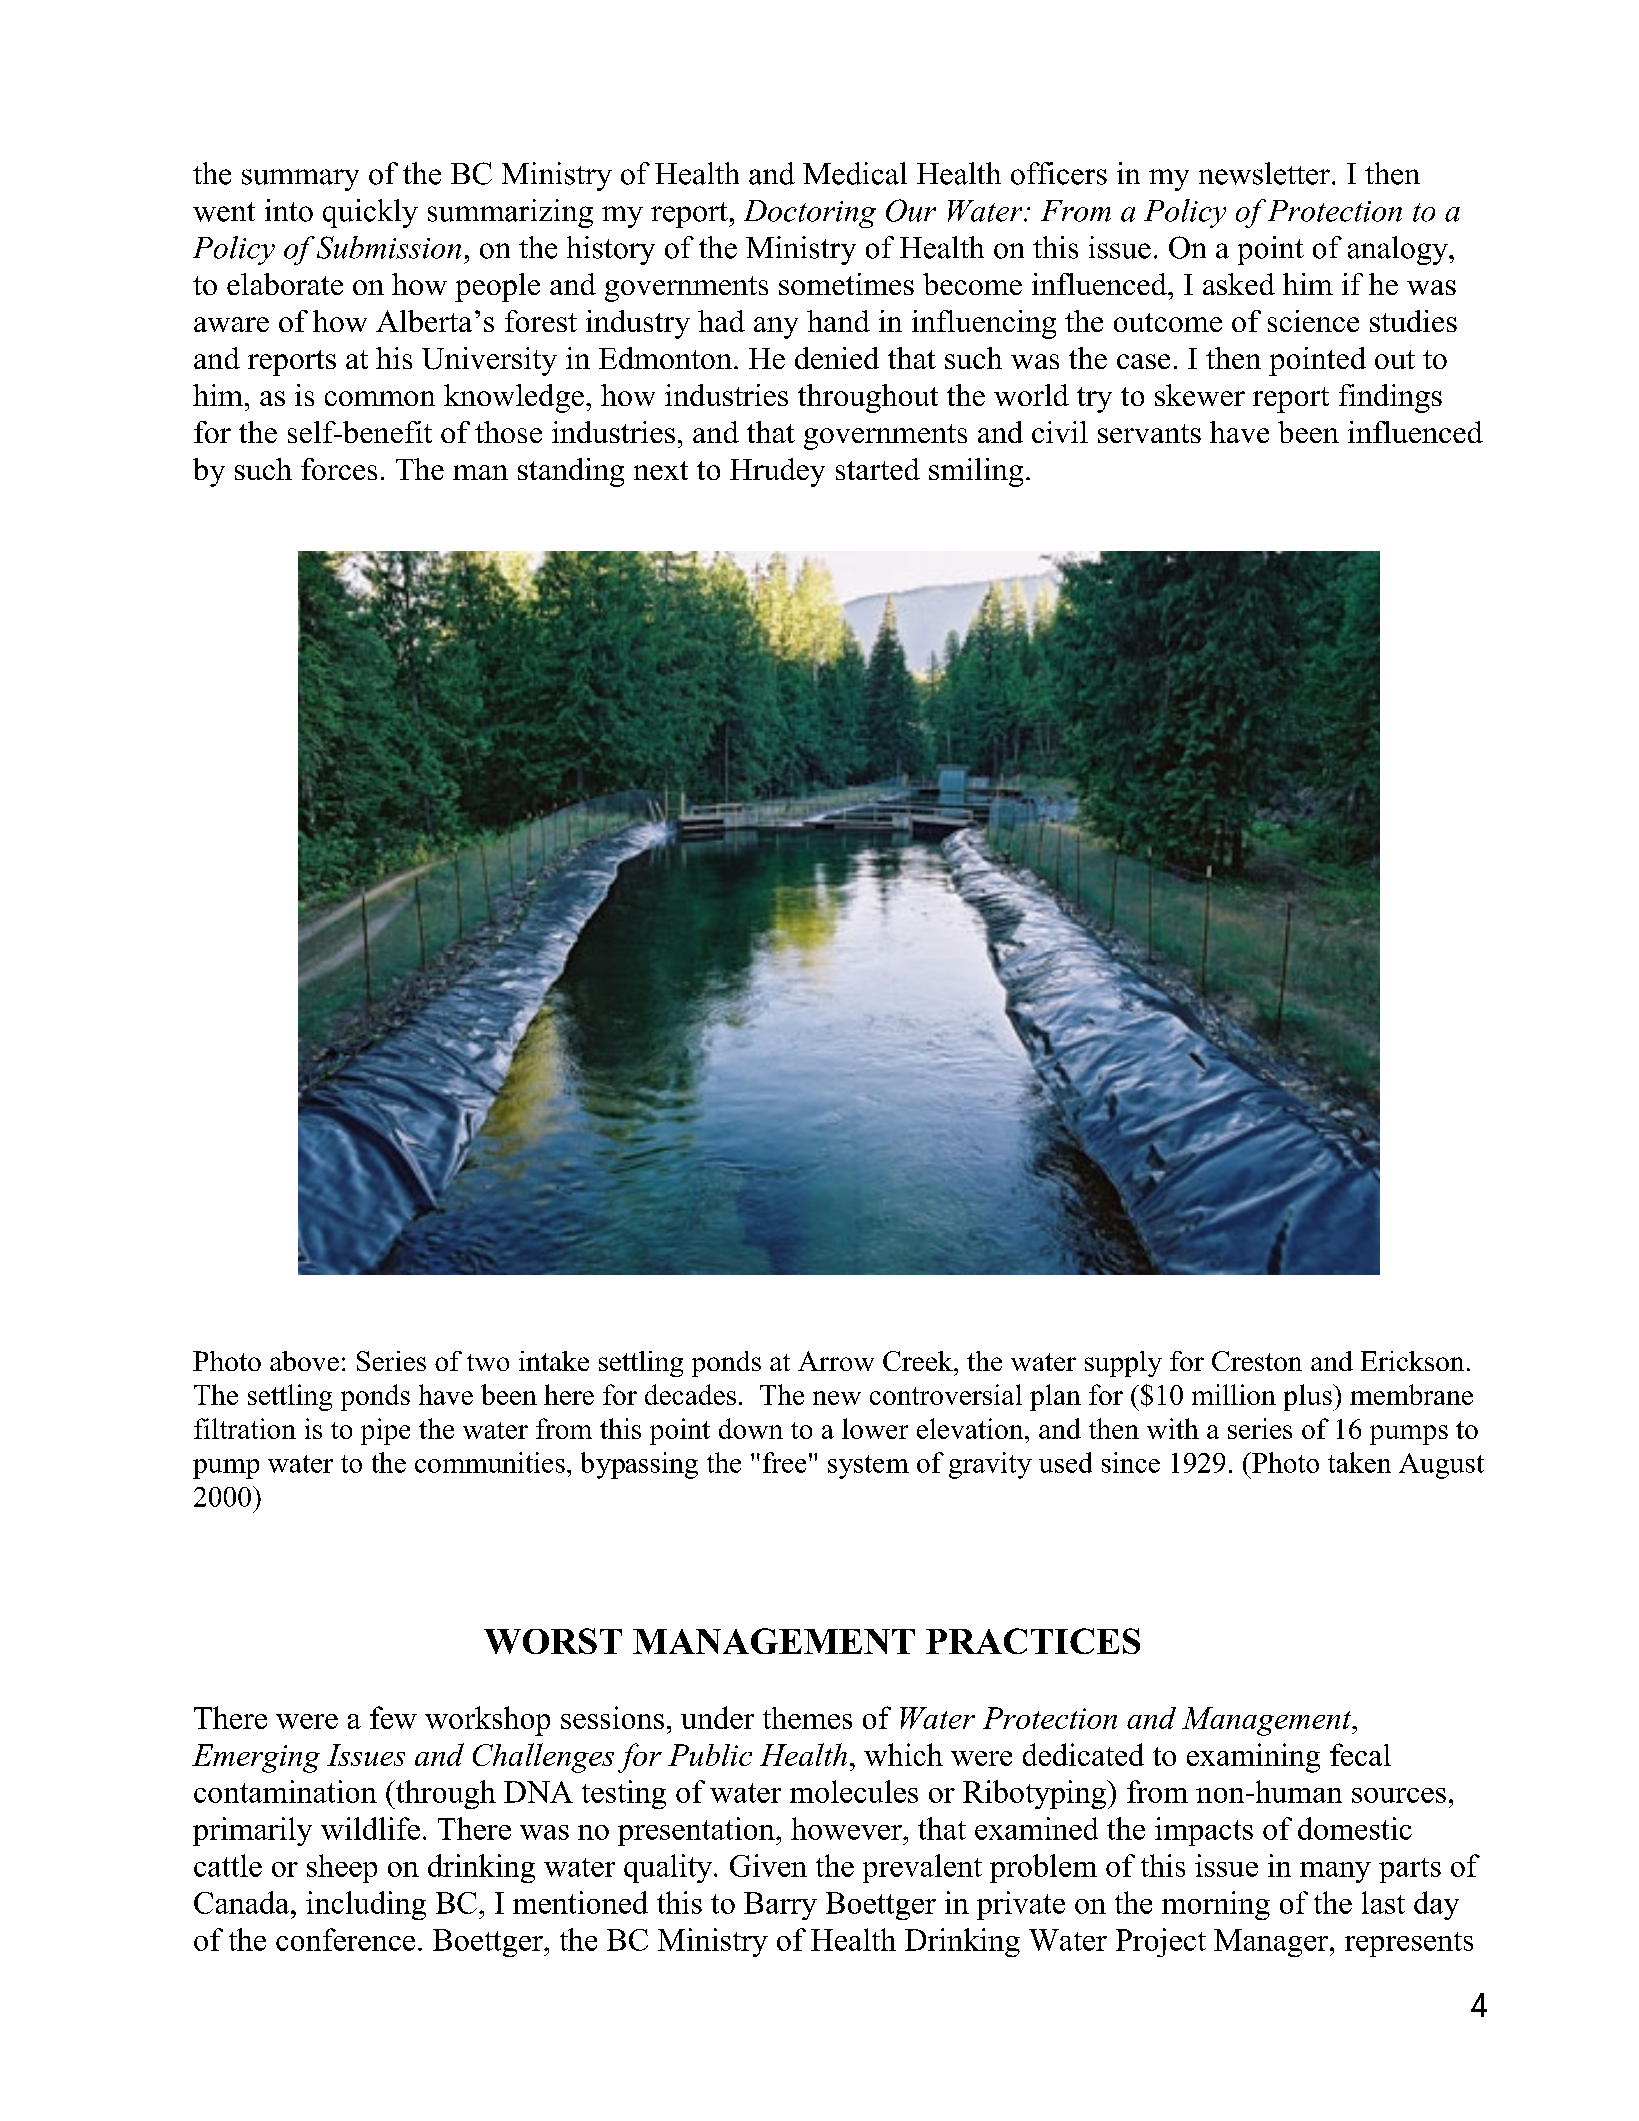 The height and width of the image is (2121, 1639). What do you see at coordinates (878, 469) in the image?
I see `started` at bounding box center [878, 469].
